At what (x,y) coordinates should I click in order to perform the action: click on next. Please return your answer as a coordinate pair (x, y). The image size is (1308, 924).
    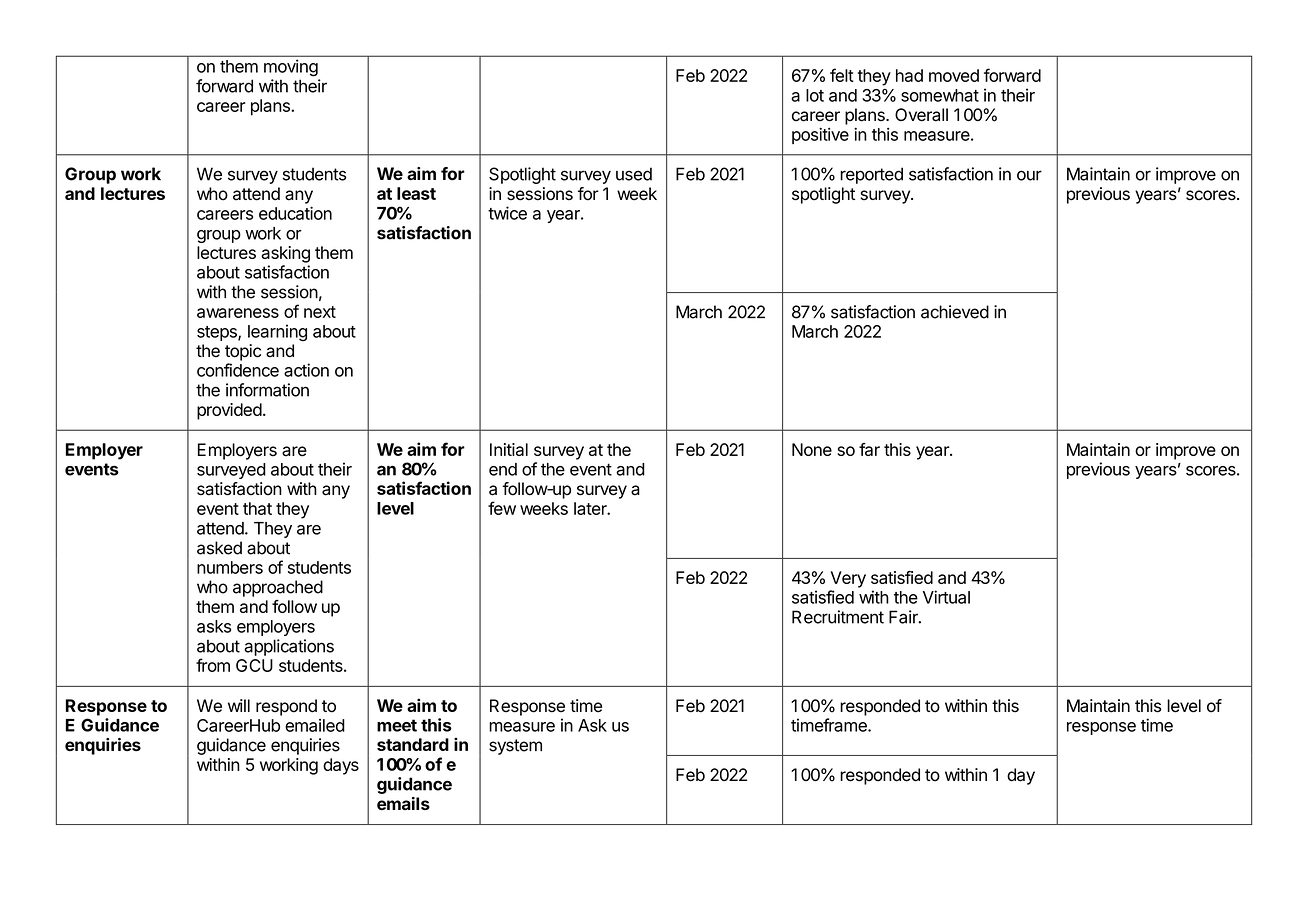
    Looking at the image, I should click on (320, 312).
